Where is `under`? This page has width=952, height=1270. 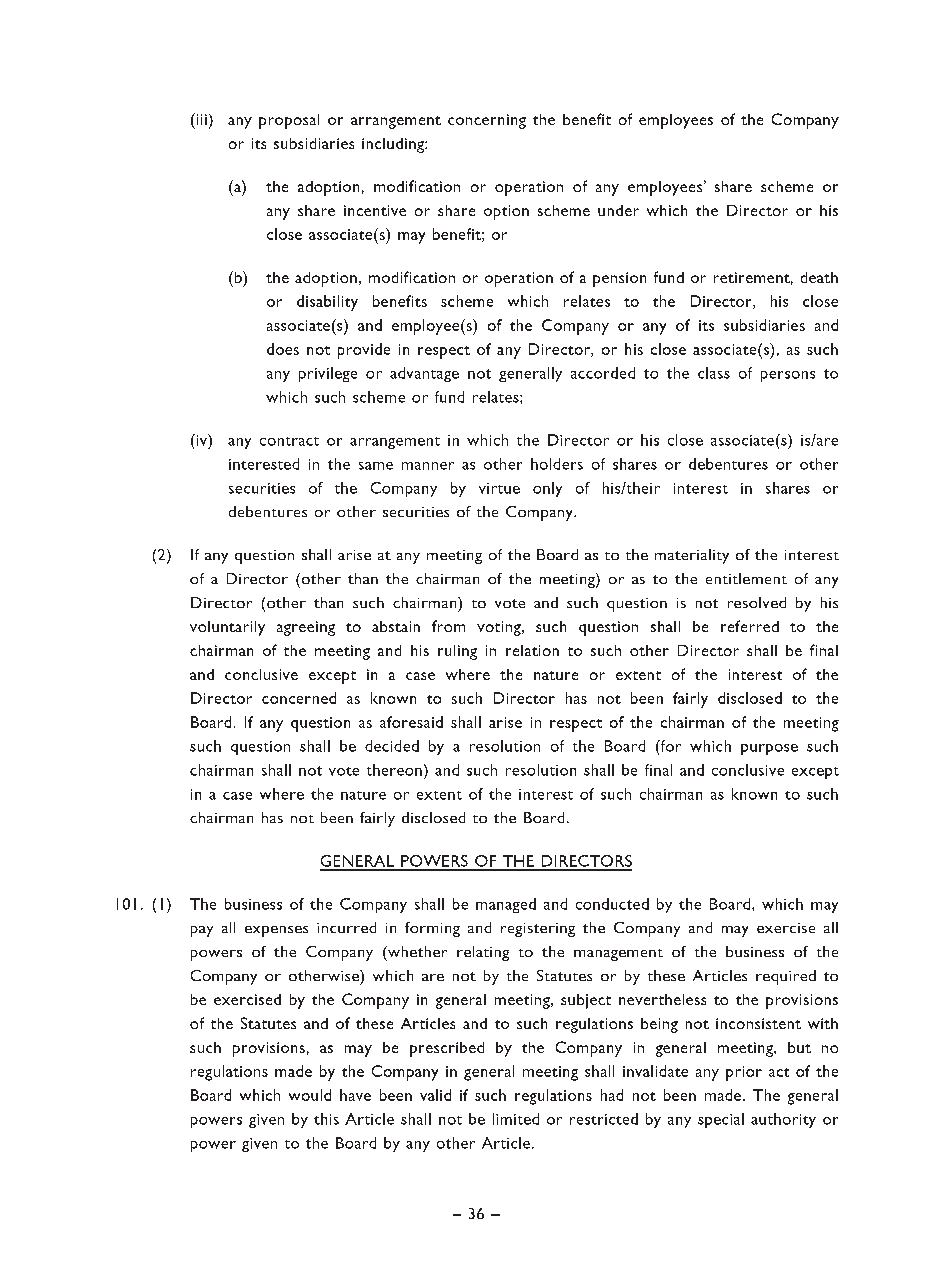 under is located at coordinates (618, 210).
